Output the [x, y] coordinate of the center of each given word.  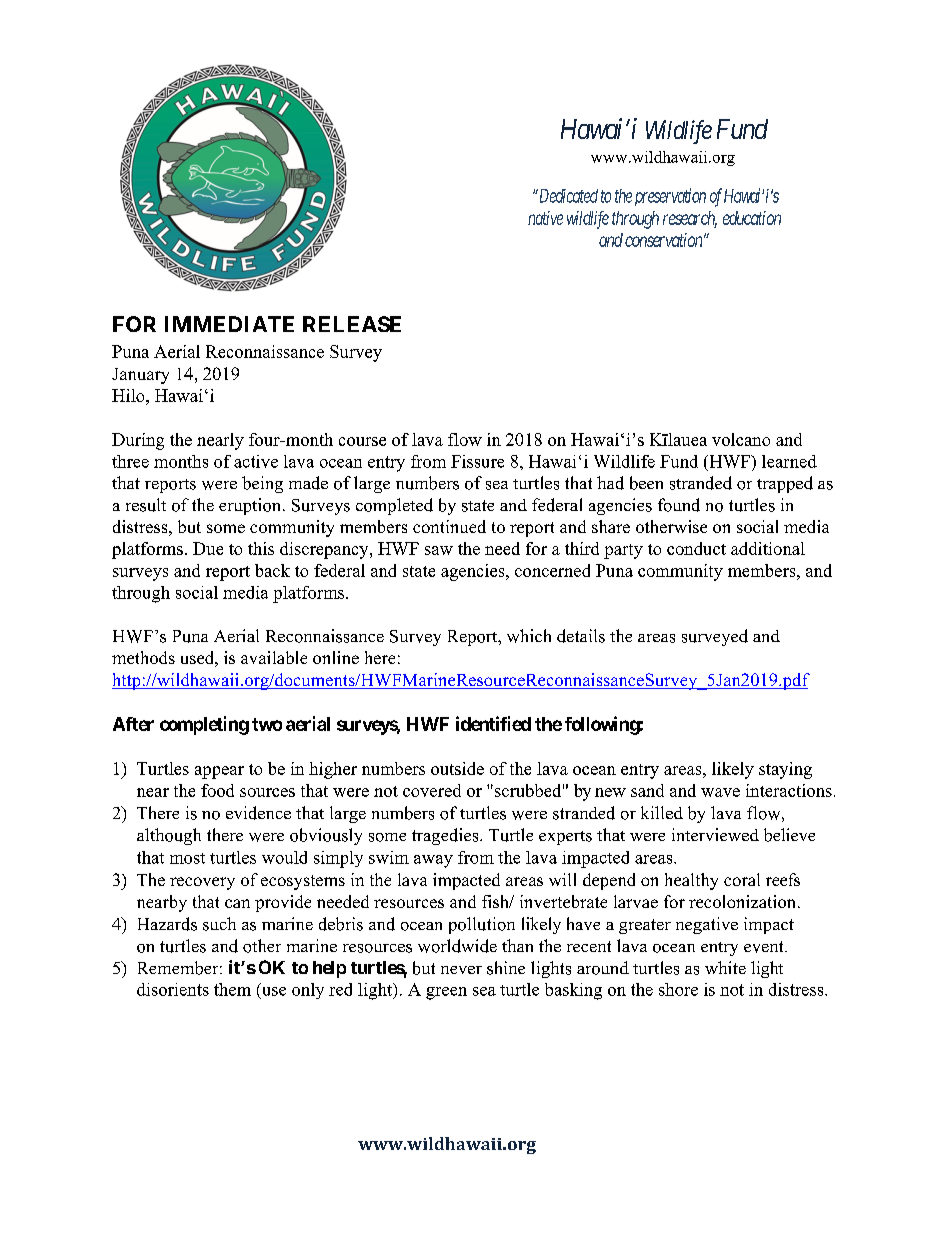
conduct [696, 548]
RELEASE [352, 324]
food [217, 790]
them [232, 989]
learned [789, 461]
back [272, 570]
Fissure [477, 461]
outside [457, 768]
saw [439, 550]
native [545, 218]
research [690, 219]
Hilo [129, 395]
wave [720, 792]
